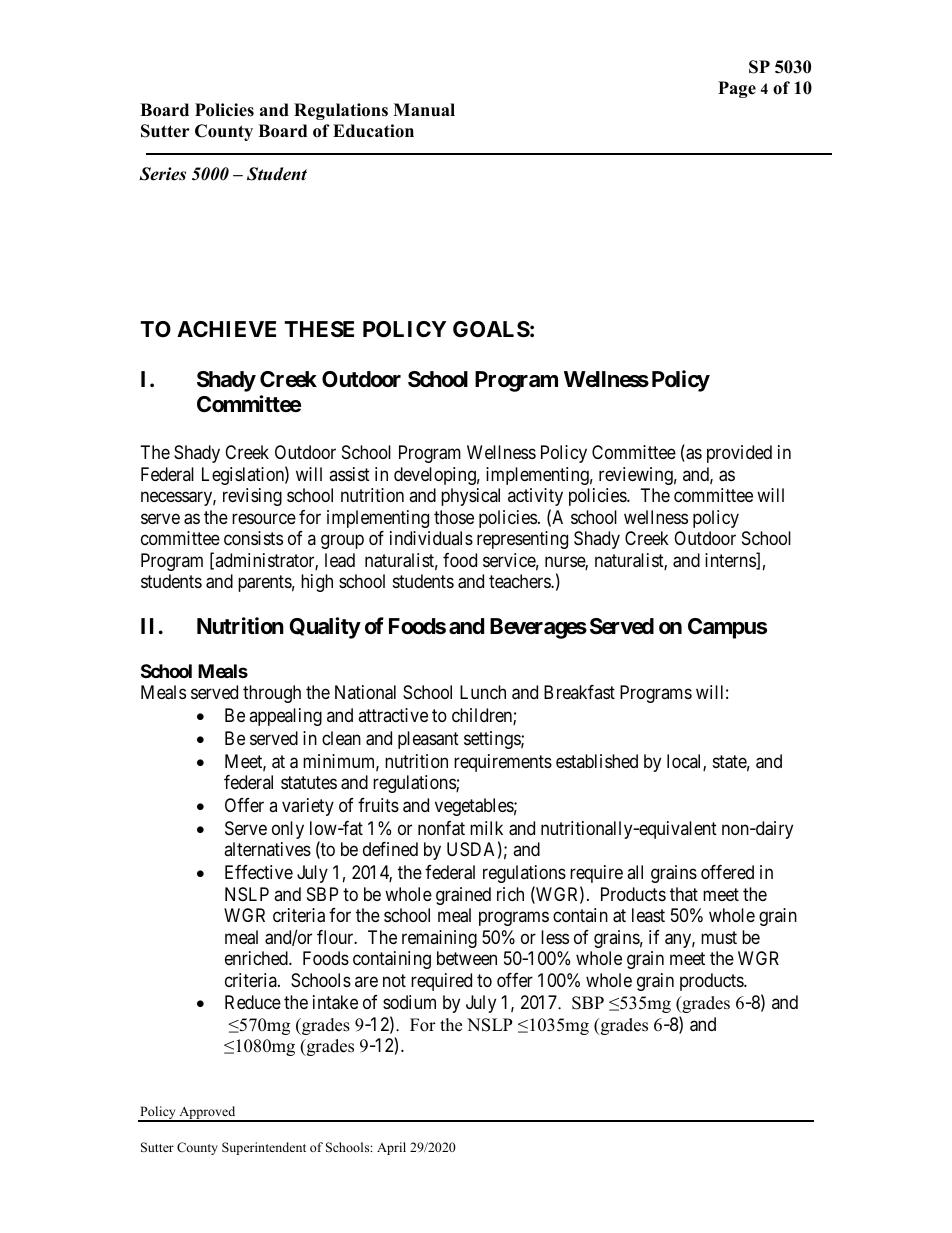 This screenshot has width=952, height=1233. Describe the element at coordinates (162, 174) in the screenshot. I see `Series` at that location.
